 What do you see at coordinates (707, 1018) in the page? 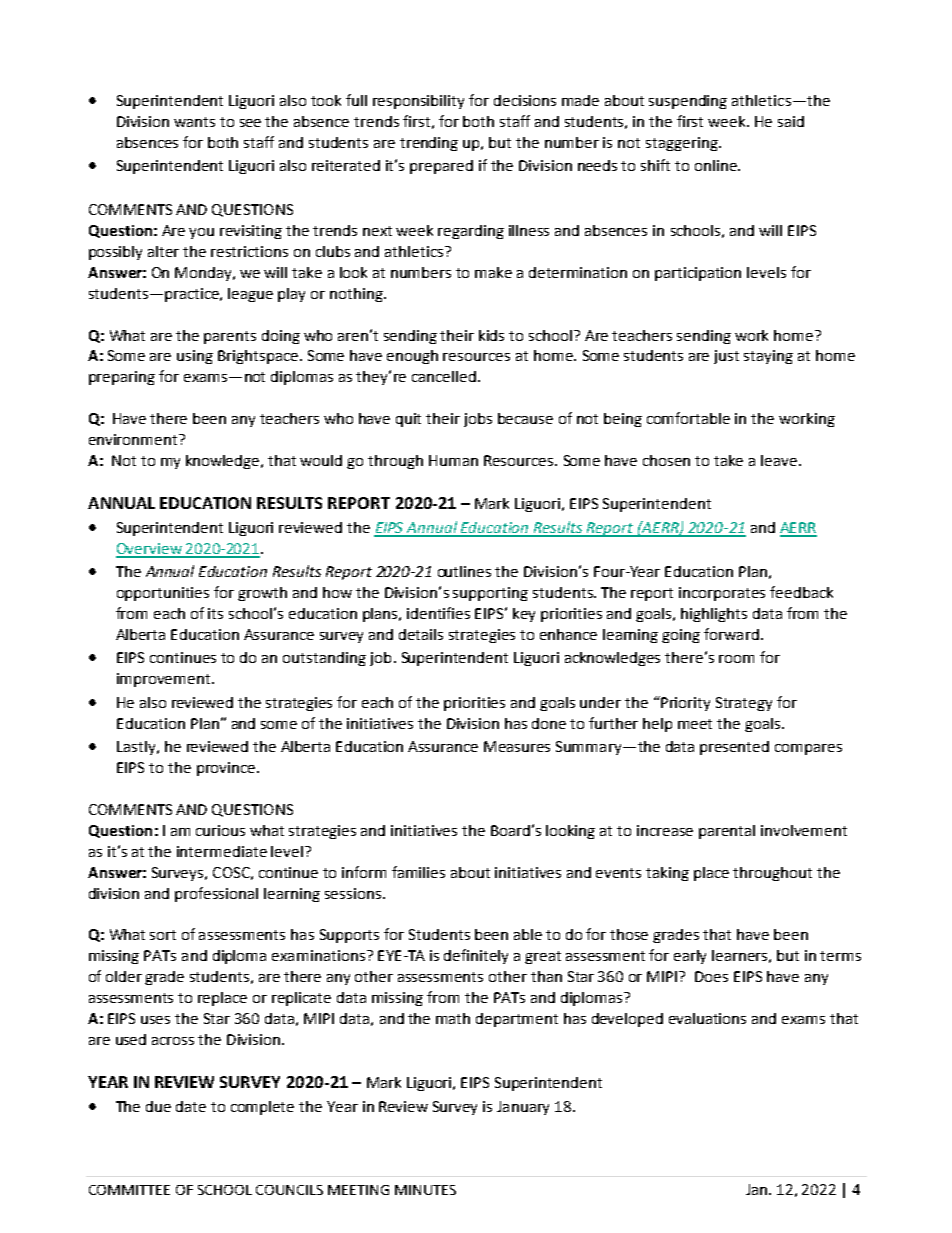
I see `evaluations` at bounding box center [707, 1018].
